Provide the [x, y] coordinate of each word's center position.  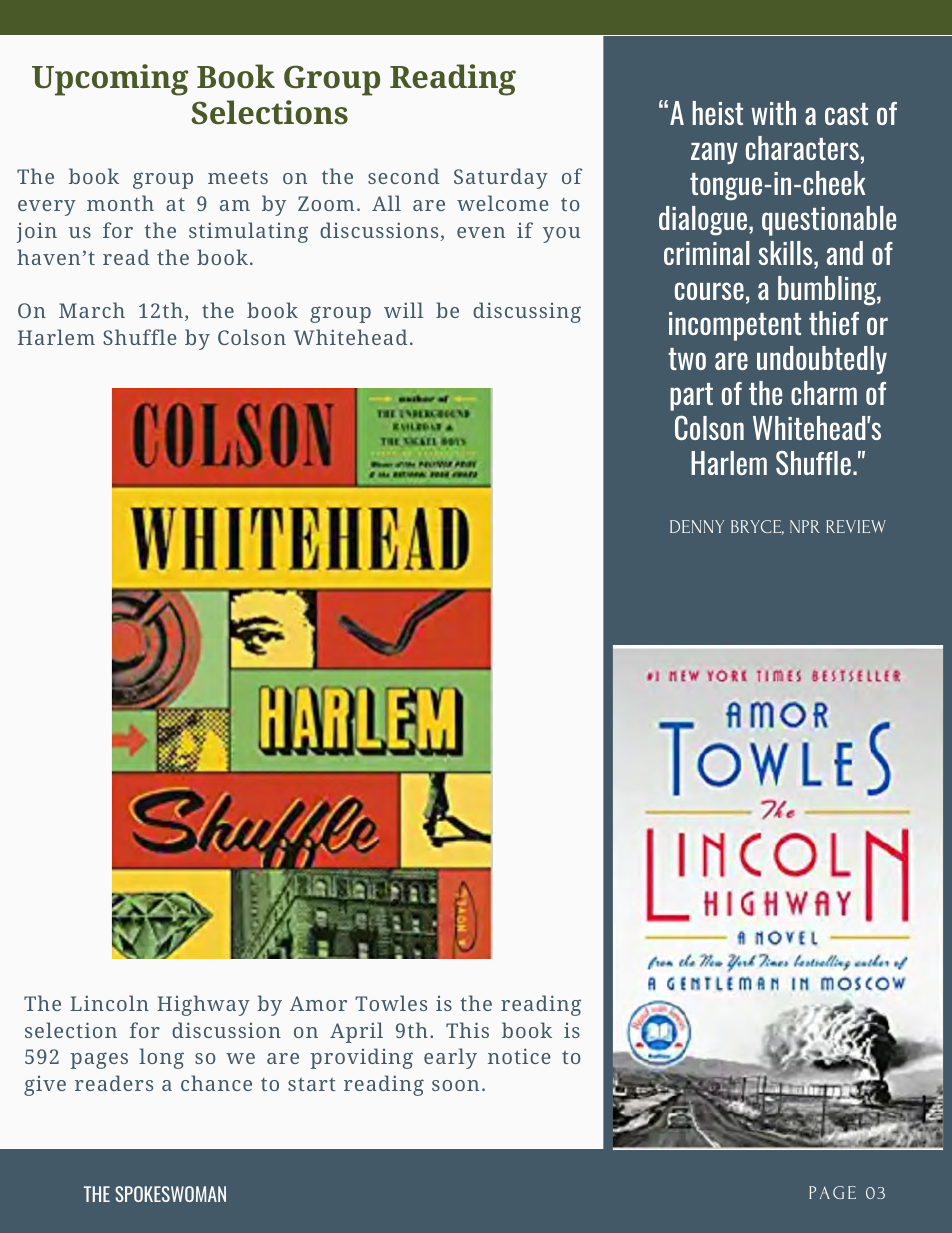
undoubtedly [822, 360]
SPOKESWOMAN [170, 1194]
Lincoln [109, 1003]
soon [455, 1085]
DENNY [697, 526]
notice [519, 1056]
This [467, 1030]
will [403, 310]
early [450, 1058]
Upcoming [110, 80]
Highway [203, 1005]
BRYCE [757, 527]
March [92, 310]
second [403, 176]
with [773, 113]
